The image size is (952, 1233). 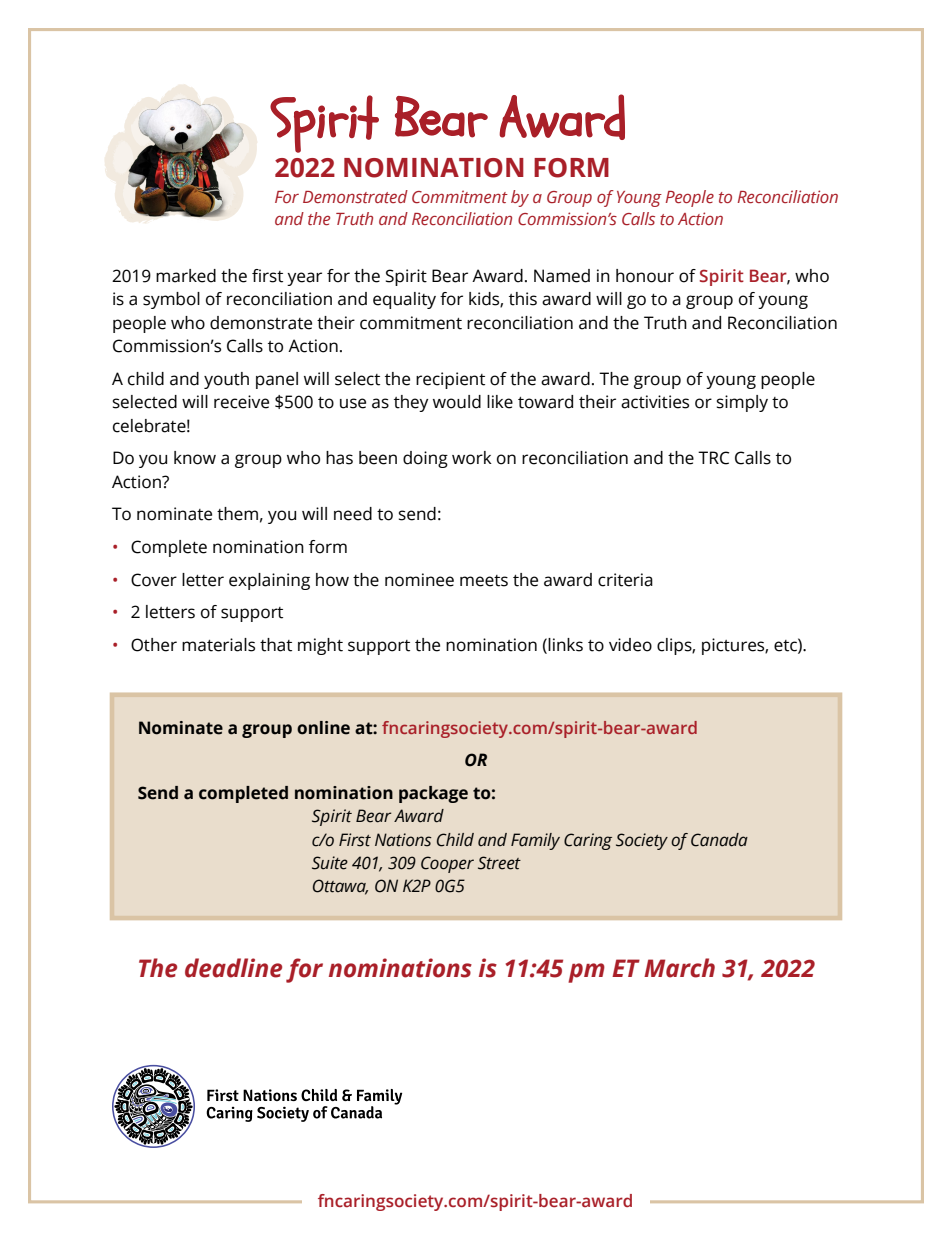 I want to click on March, so click(x=679, y=968).
